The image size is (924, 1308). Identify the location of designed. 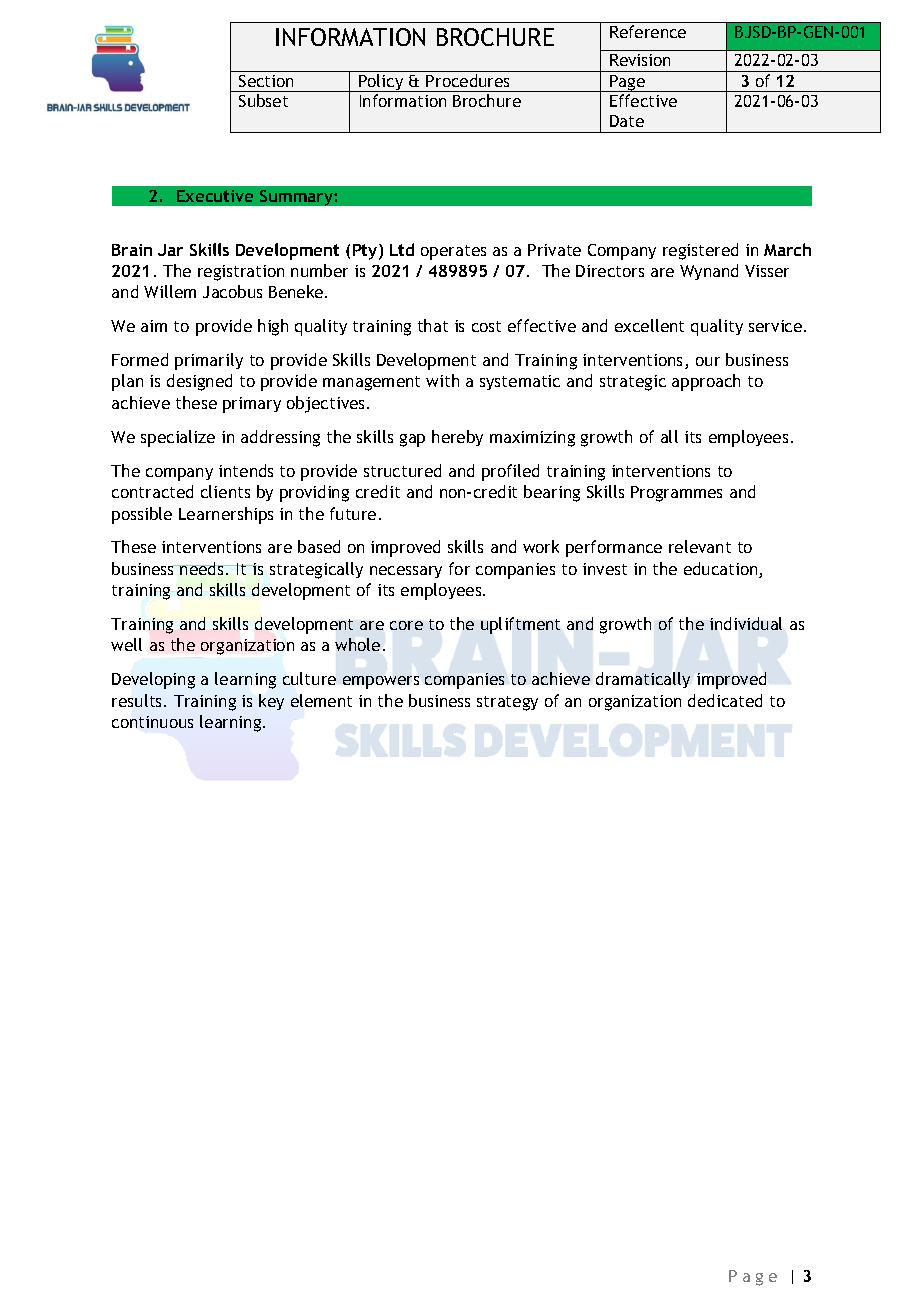
(199, 382).
